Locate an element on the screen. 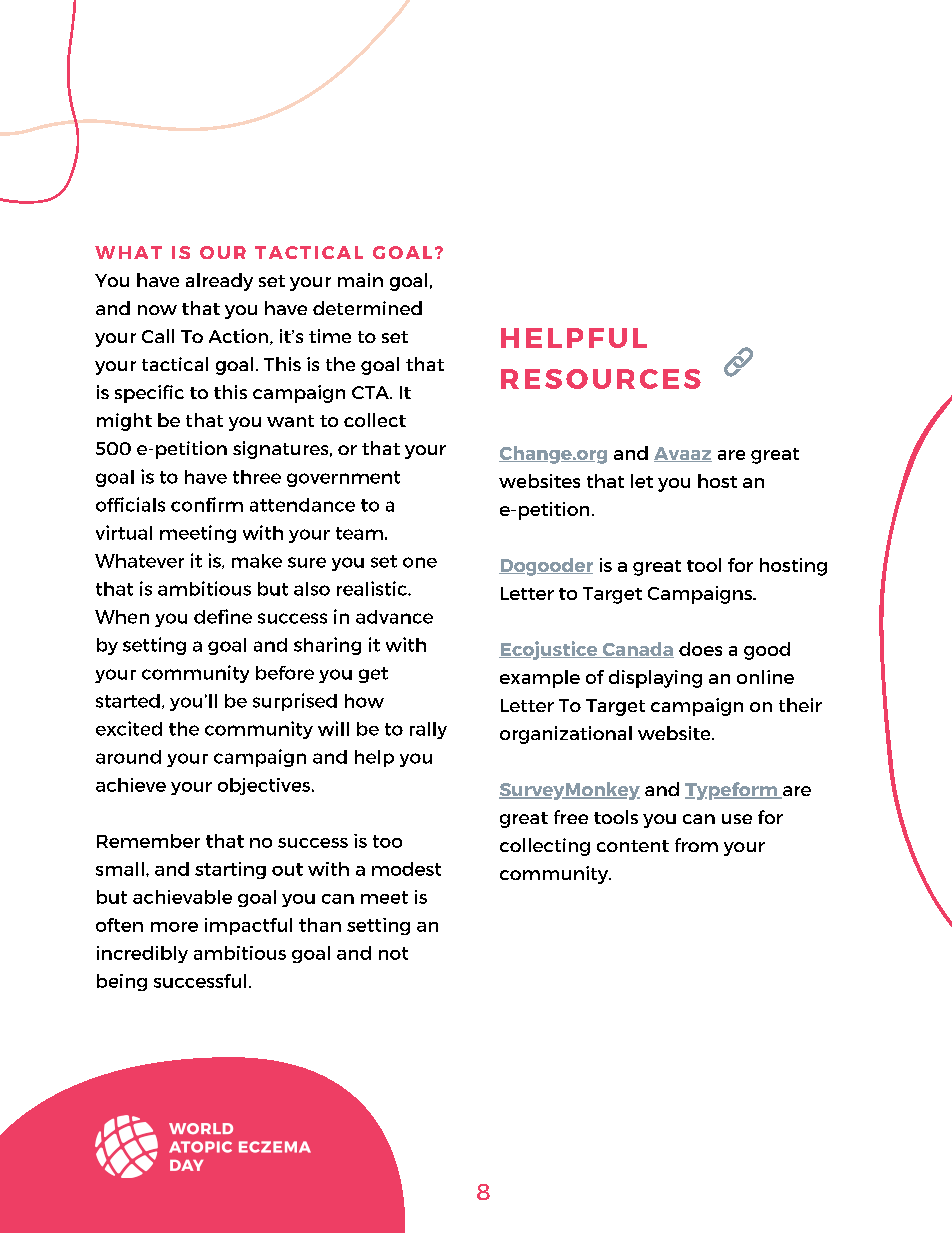 Image resolution: width=952 pixels, height=1233 pixels. excited is located at coordinates (129, 728).
